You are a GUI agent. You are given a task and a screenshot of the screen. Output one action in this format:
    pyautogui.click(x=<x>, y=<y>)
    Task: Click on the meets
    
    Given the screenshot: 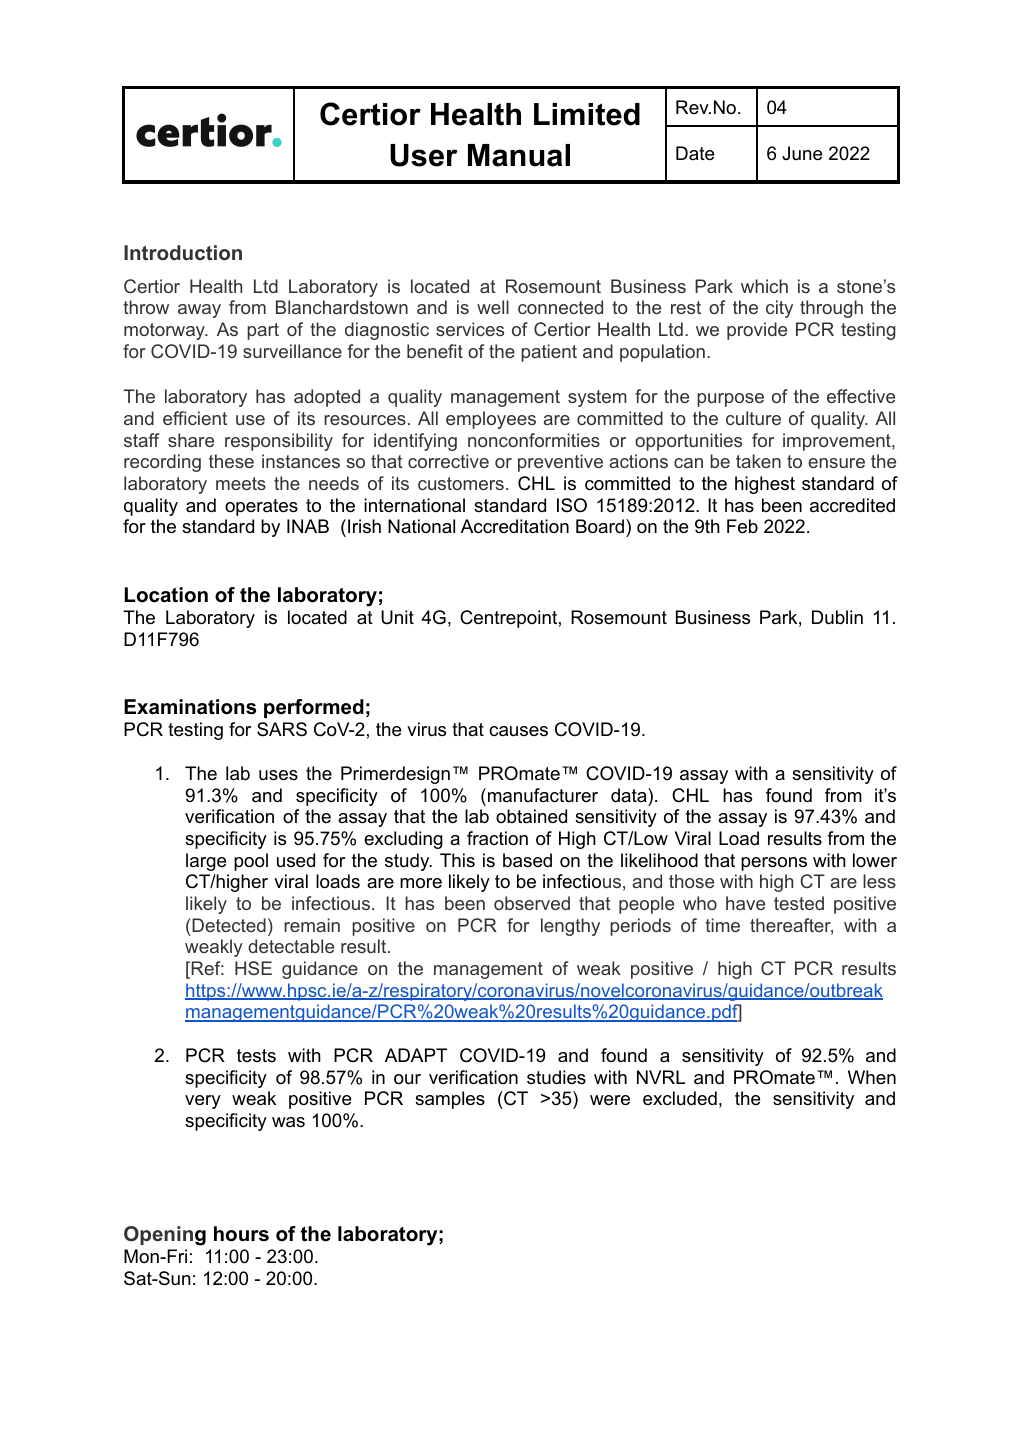 What is the action you would take?
    pyautogui.click(x=241, y=483)
